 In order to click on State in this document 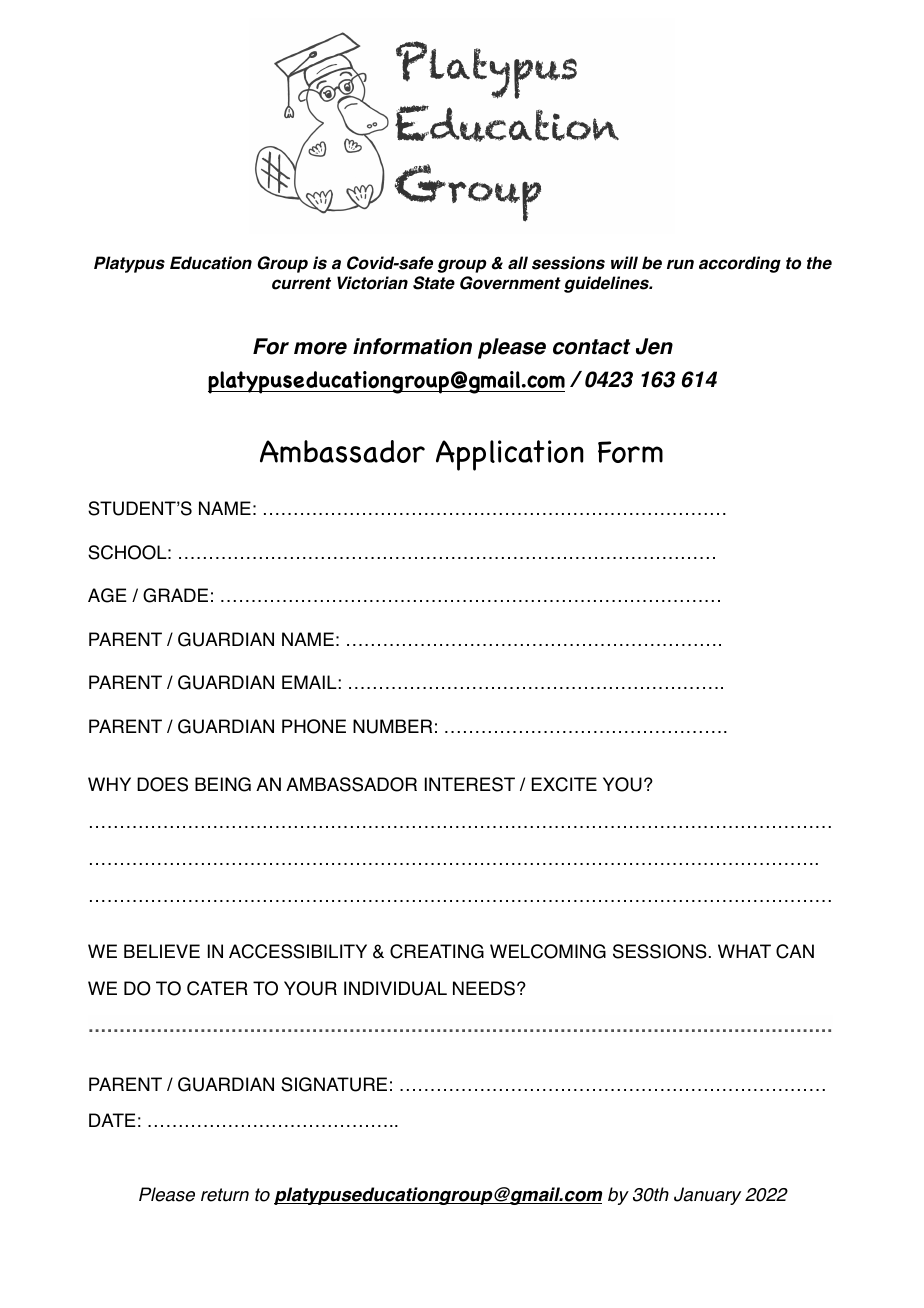, I will do `click(434, 283)`.
